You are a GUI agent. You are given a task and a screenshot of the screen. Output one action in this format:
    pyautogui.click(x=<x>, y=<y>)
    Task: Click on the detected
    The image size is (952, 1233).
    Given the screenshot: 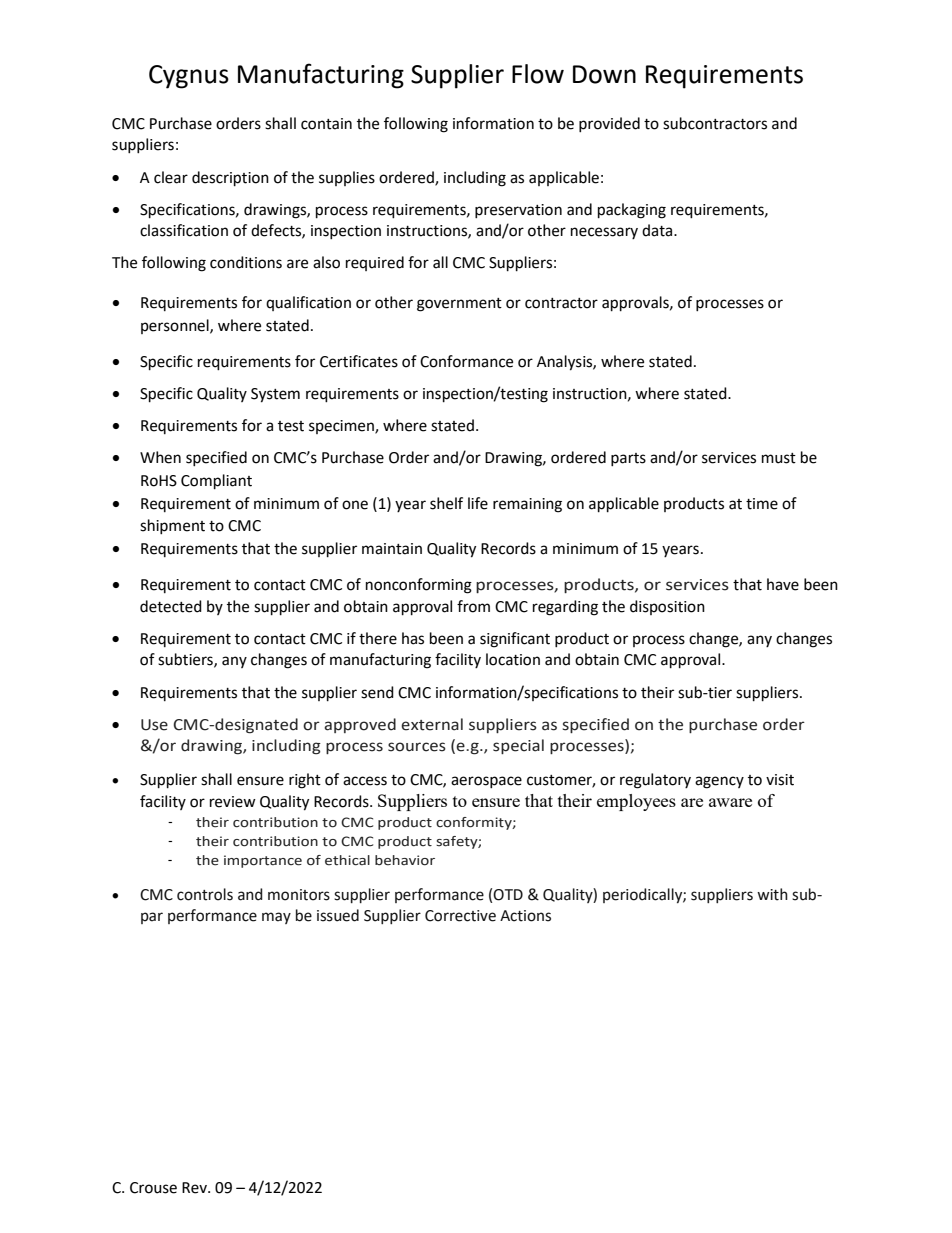 What is the action you would take?
    pyautogui.click(x=171, y=606)
